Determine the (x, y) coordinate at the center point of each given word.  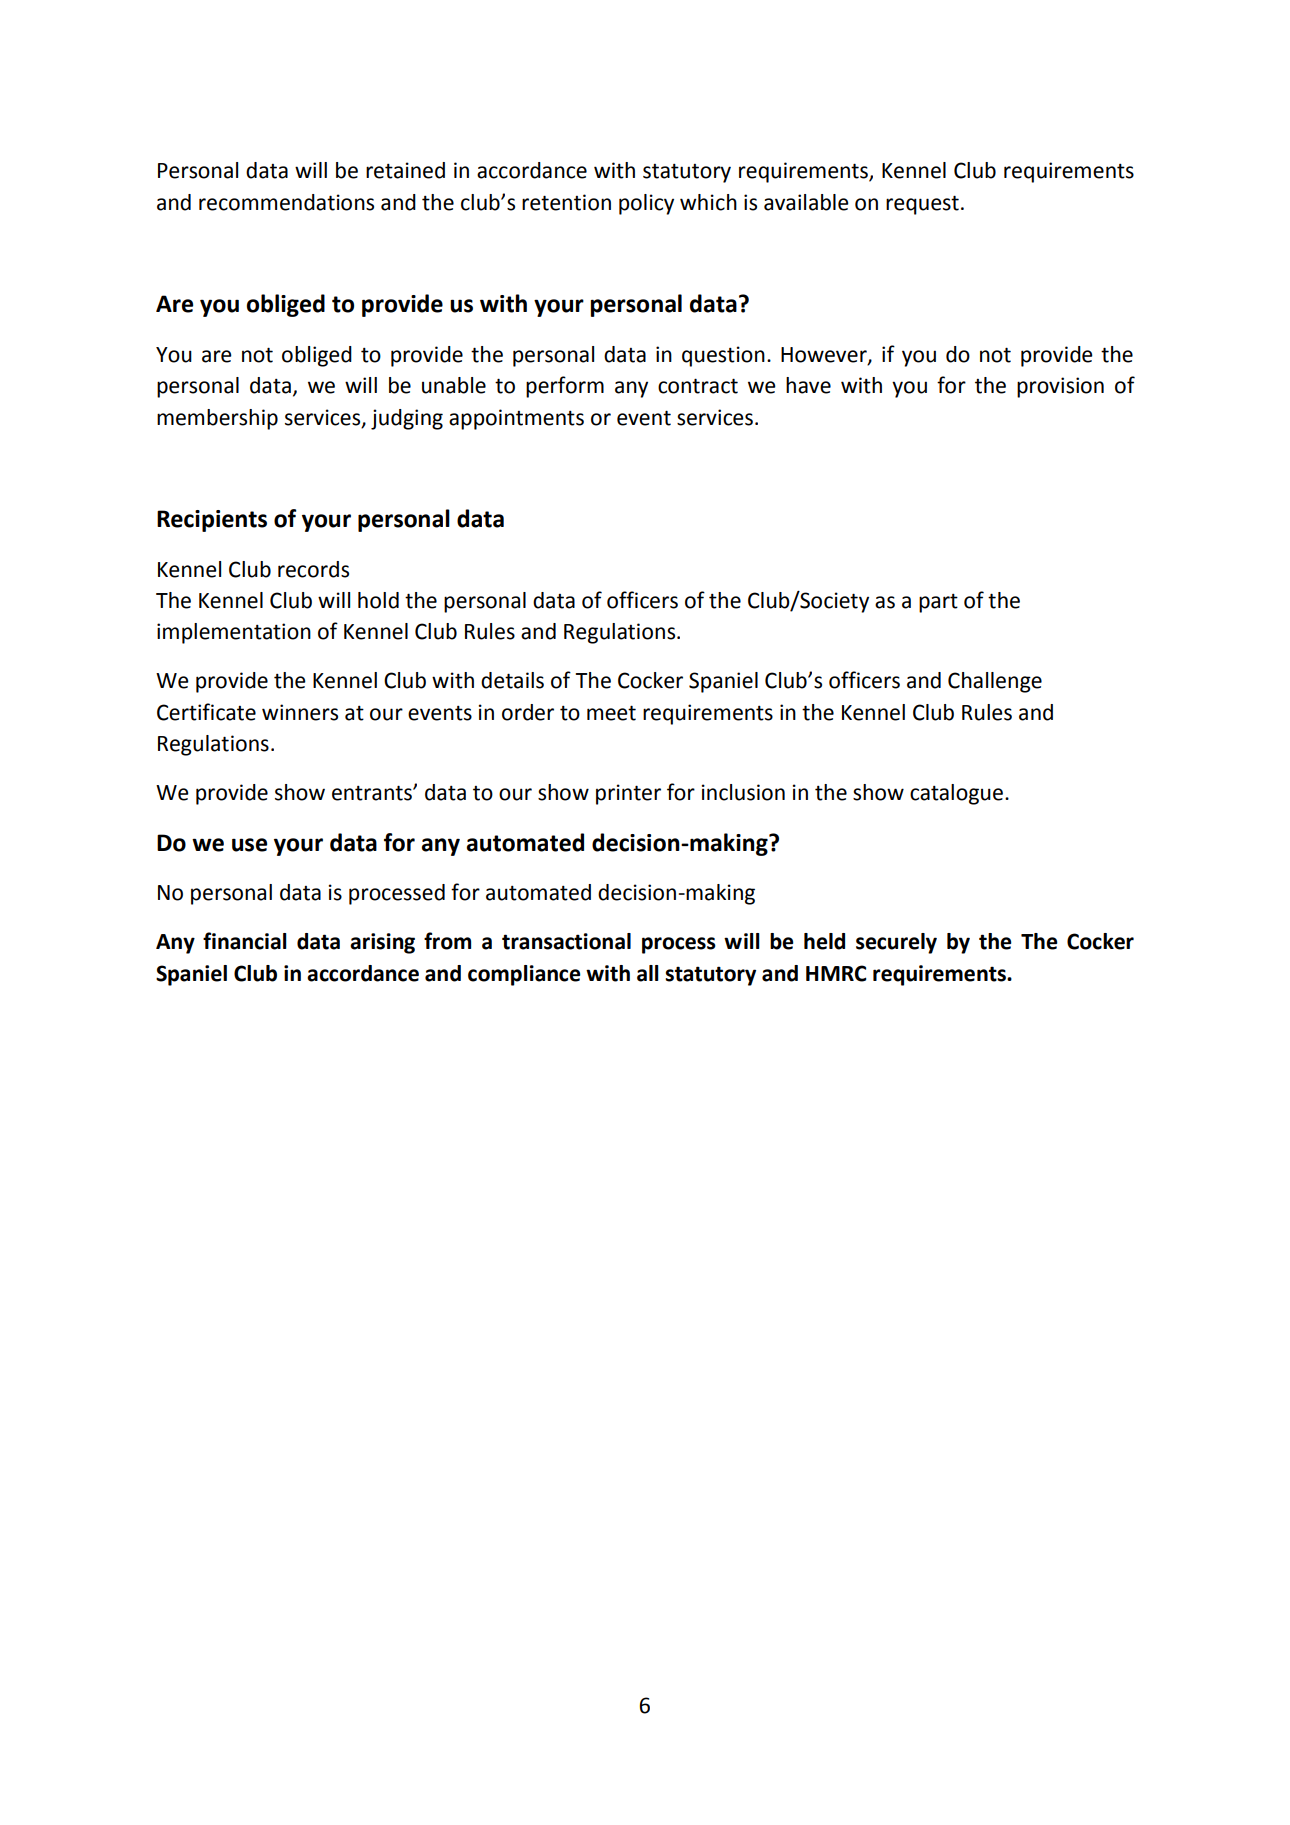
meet (611, 713)
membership (217, 419)
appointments (516, 419)
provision (1060, 387)
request (922, 205)
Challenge (995, 682)
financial (245, 941)
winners (300, 712)
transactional (566, 941)
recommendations (286, 202)
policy (646, 204)
